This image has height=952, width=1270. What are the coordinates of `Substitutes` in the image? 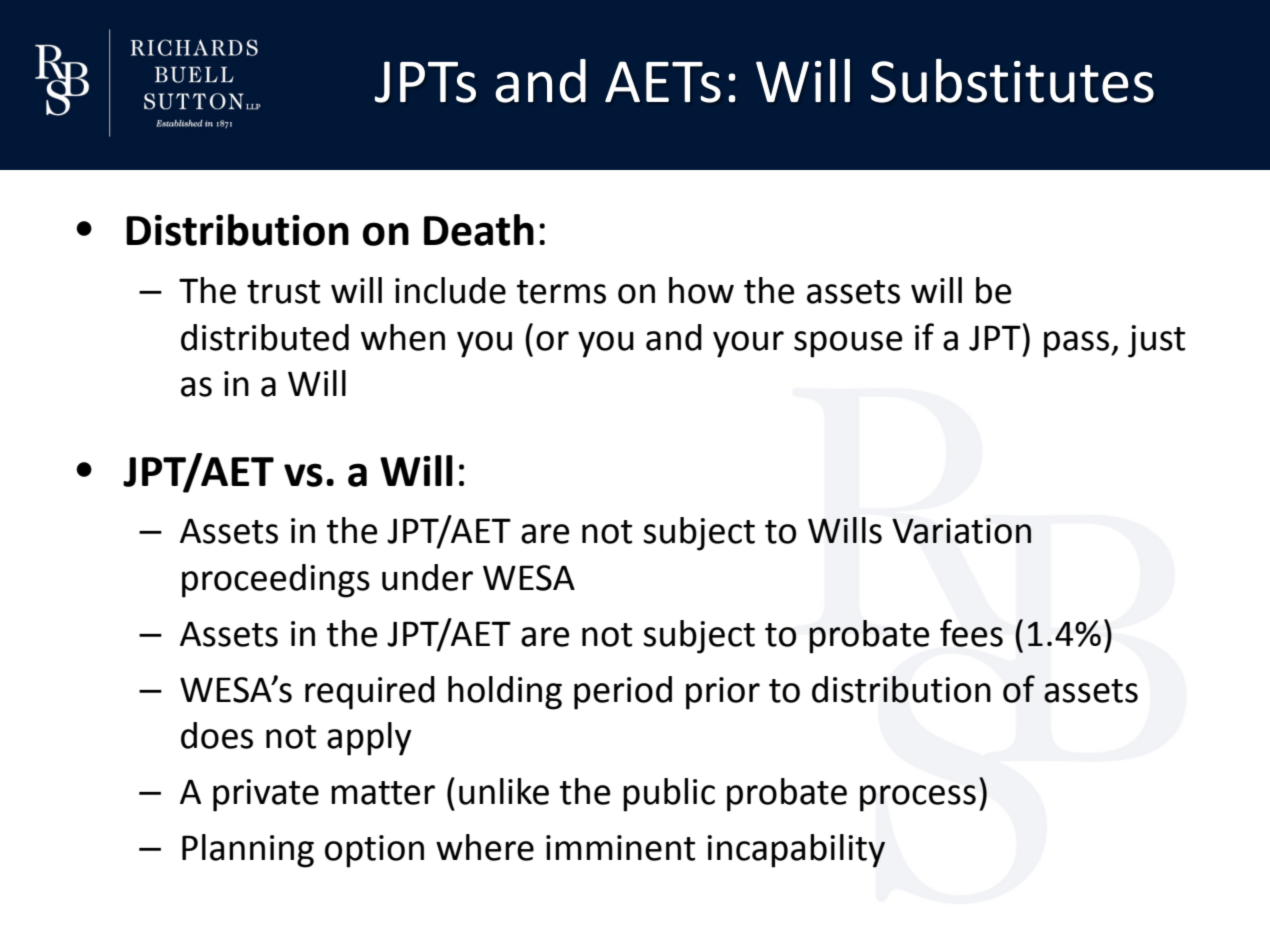 It's located at (1012, 81).
